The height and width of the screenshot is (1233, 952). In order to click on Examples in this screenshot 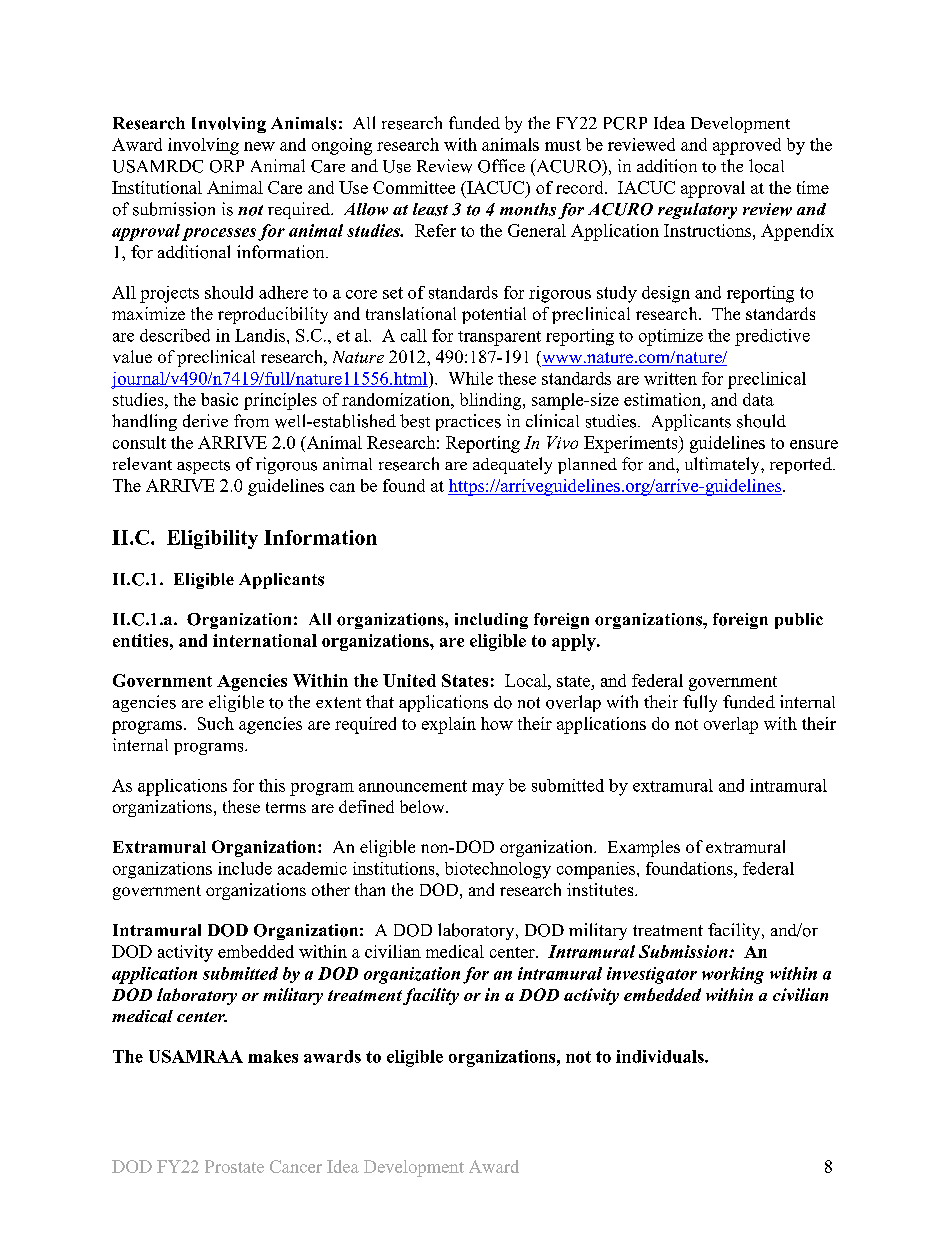, I will do `click(644, 848)`.
